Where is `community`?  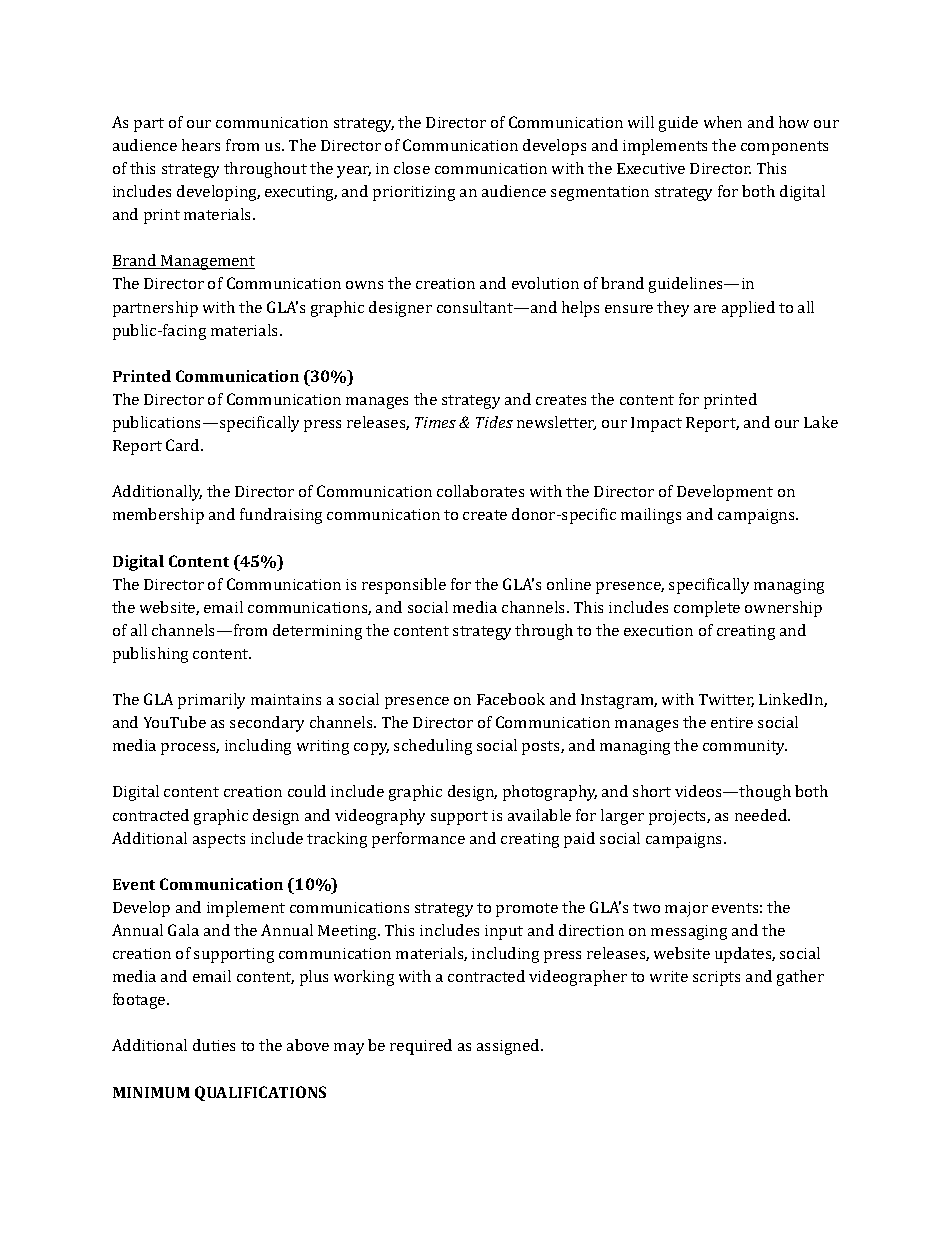
community is located at coordinates (745, 747).
